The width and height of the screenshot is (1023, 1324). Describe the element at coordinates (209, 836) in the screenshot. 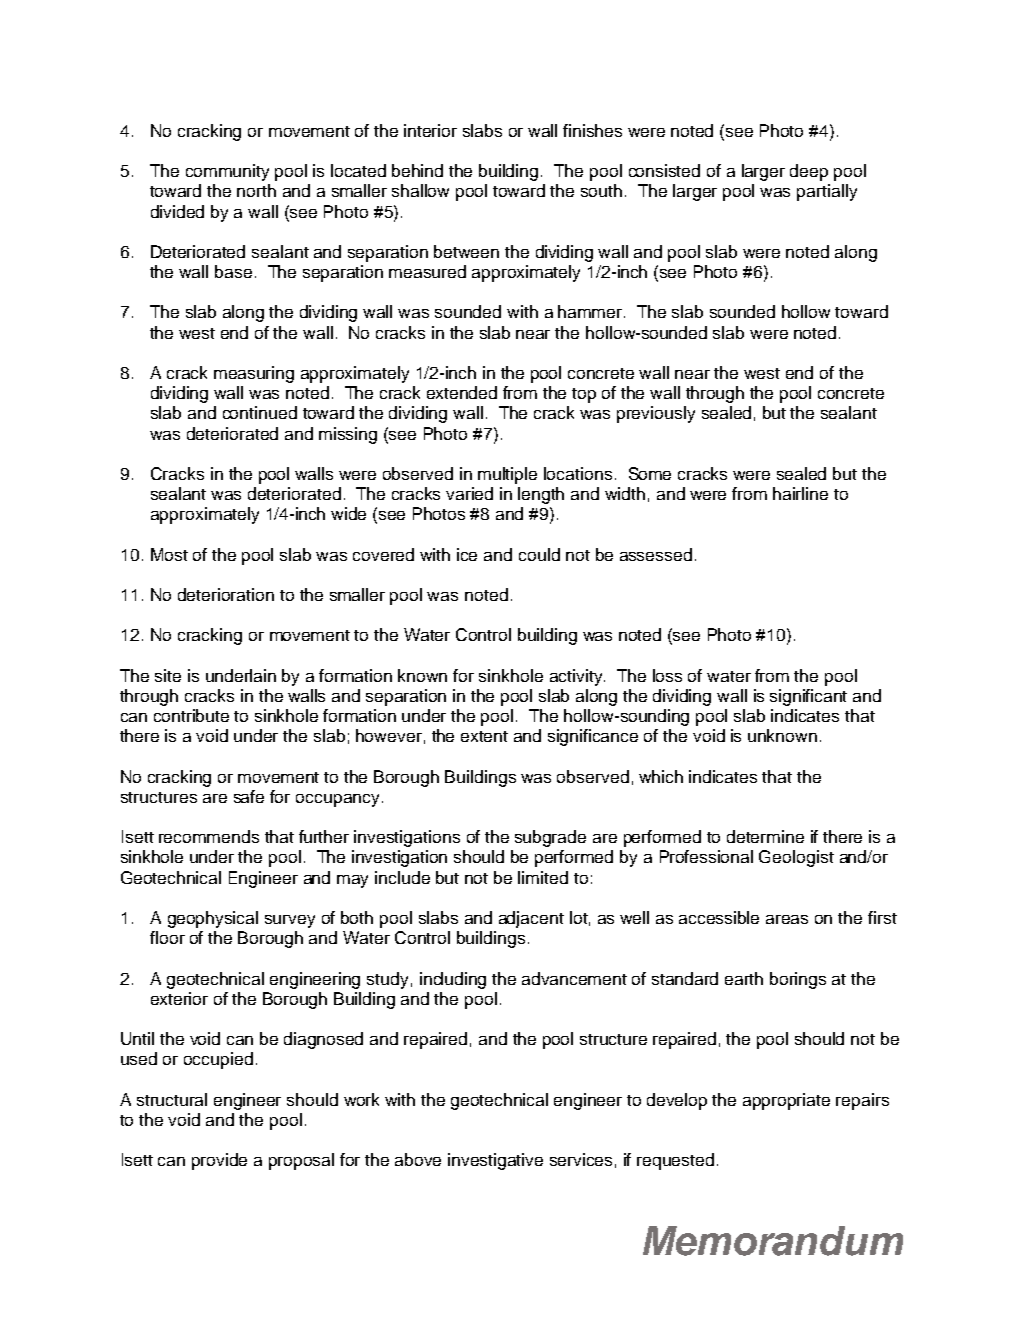

I see `recommends` at that location.
